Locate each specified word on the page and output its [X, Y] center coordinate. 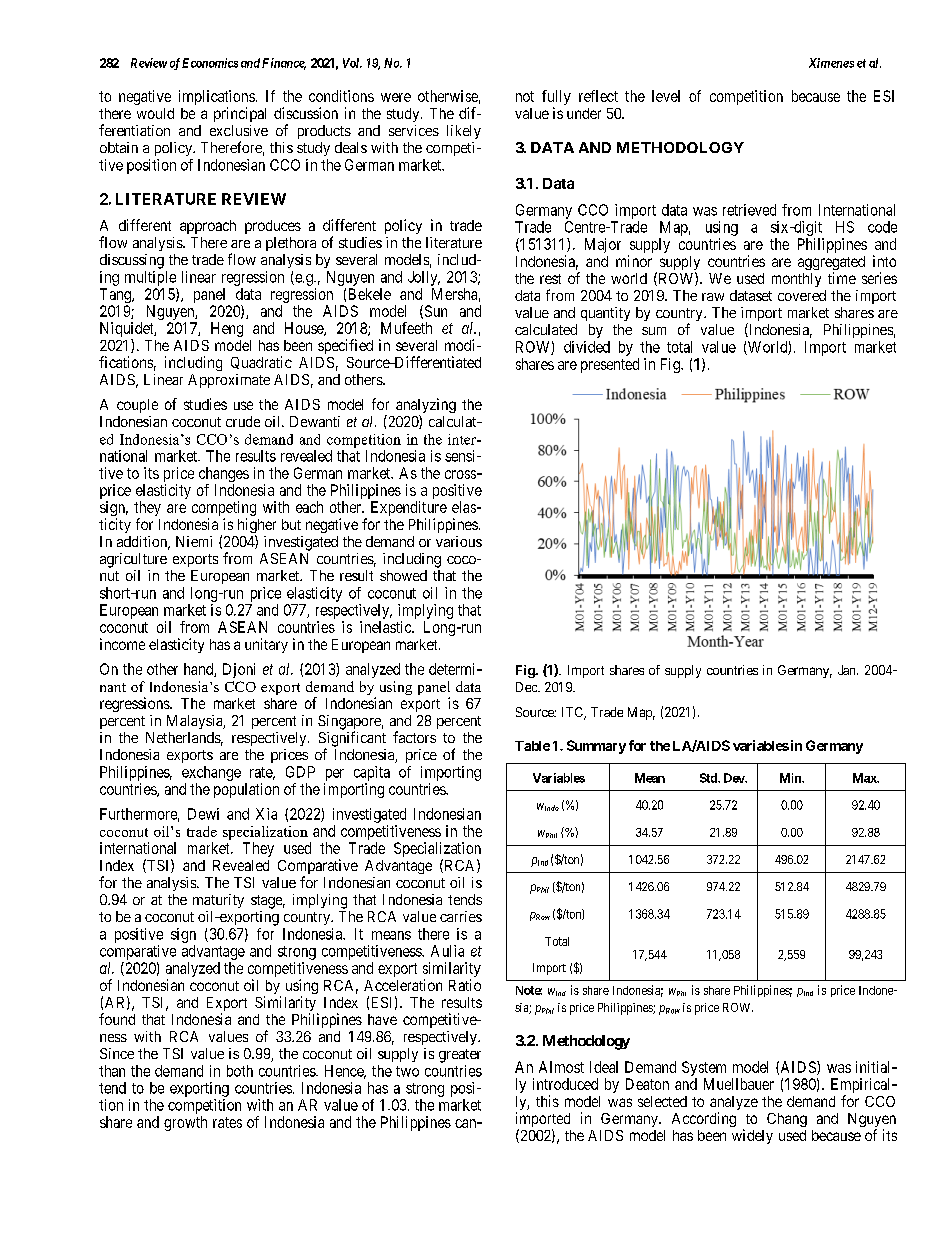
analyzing [426, 407]
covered [802, 295]
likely [464, 132]
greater [460, 1056]
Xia [266, 814]
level [666, 96]
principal [240, 114]
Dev [735, 778]
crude [243, 421]
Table [532, 746]
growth [185, 1123]
